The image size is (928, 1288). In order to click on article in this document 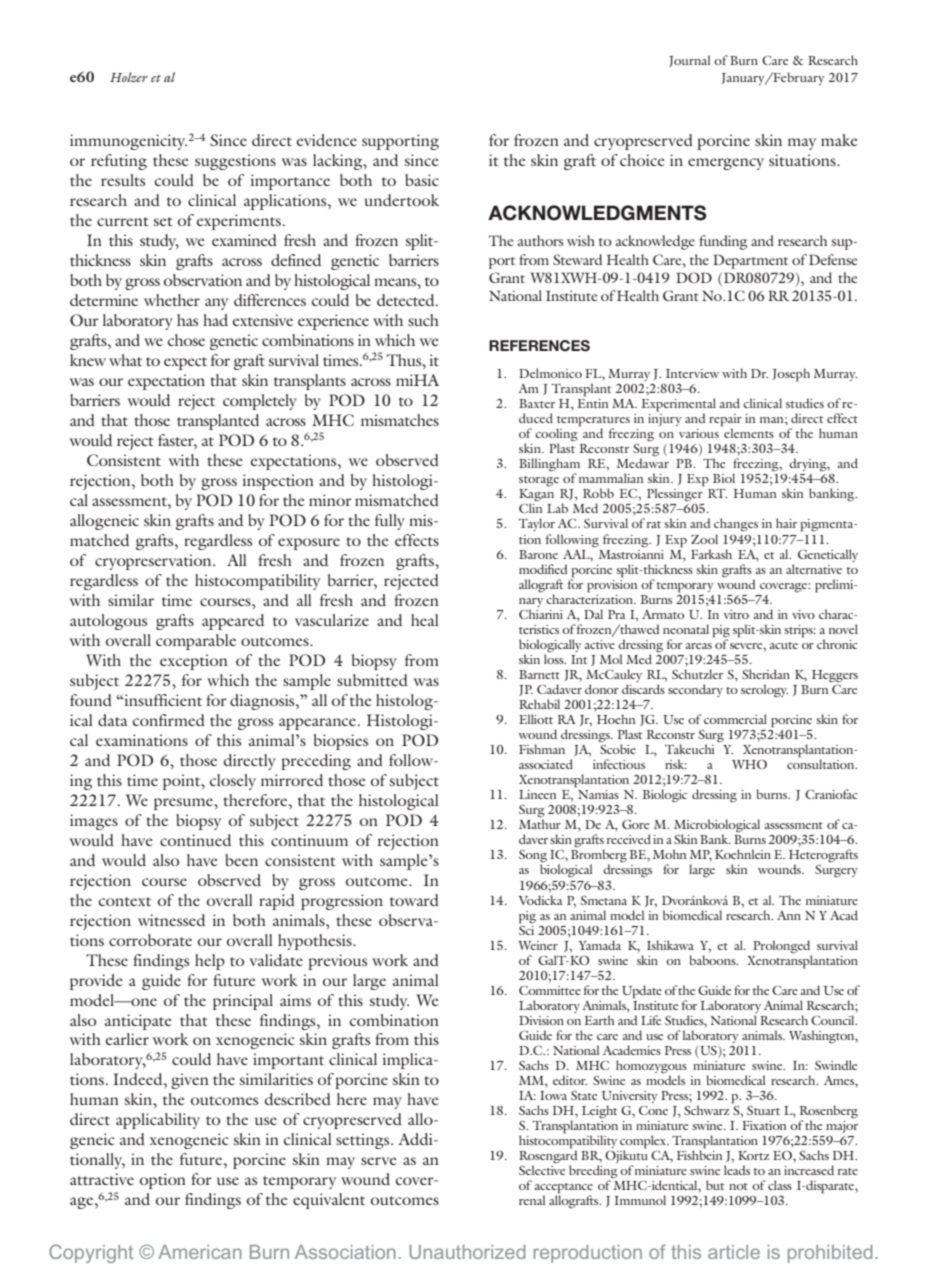, I will do `click(734, 1252)`.
